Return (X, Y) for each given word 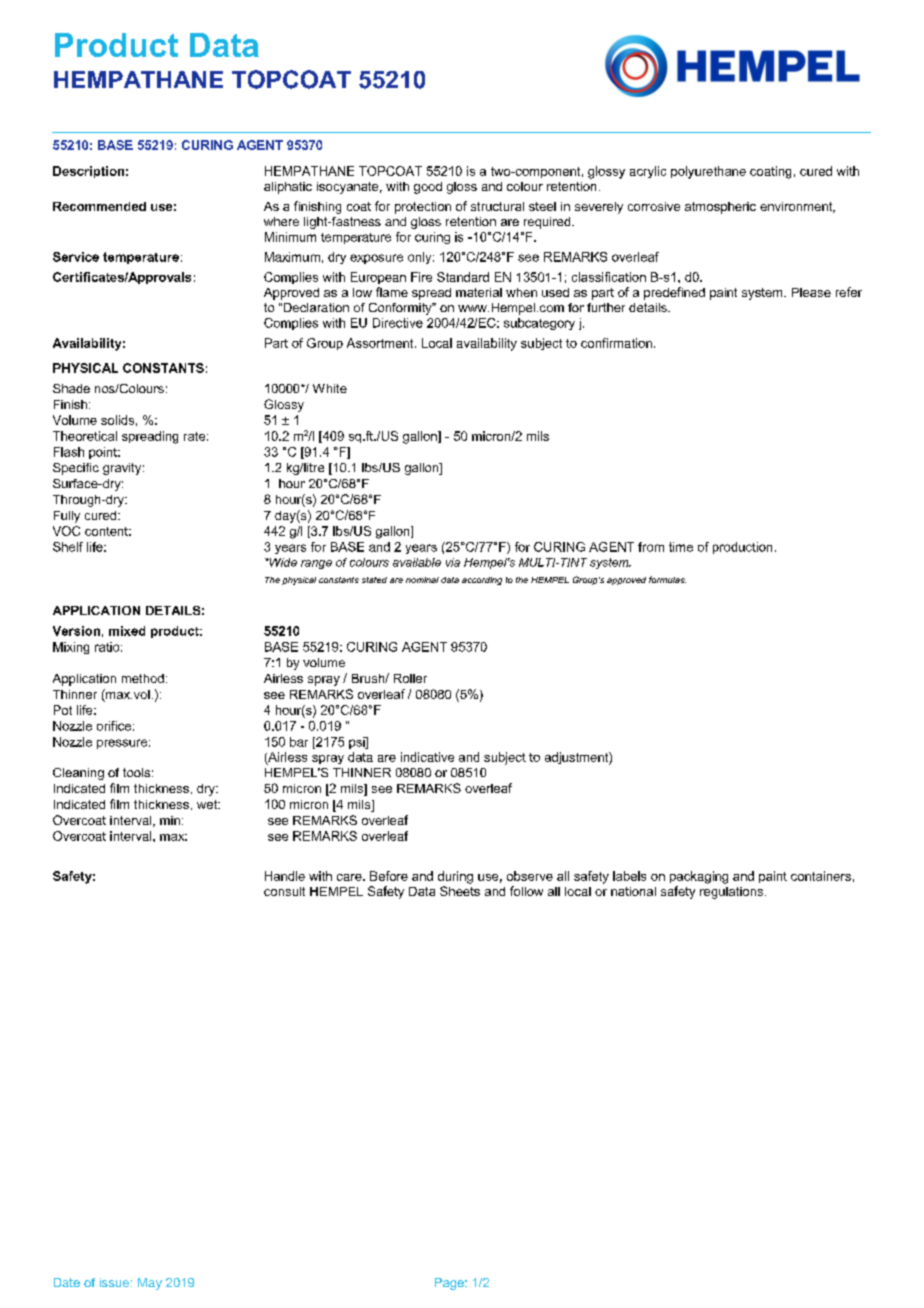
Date (67, 1282)
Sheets (460, 891)
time (681, 547)
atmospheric (720, 208)
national (633, 891)
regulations (733, 893)
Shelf (68, 547)
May (150, 1284)
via (453, 562)
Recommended (99, 206)
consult (284, 891)
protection (423, 208)
